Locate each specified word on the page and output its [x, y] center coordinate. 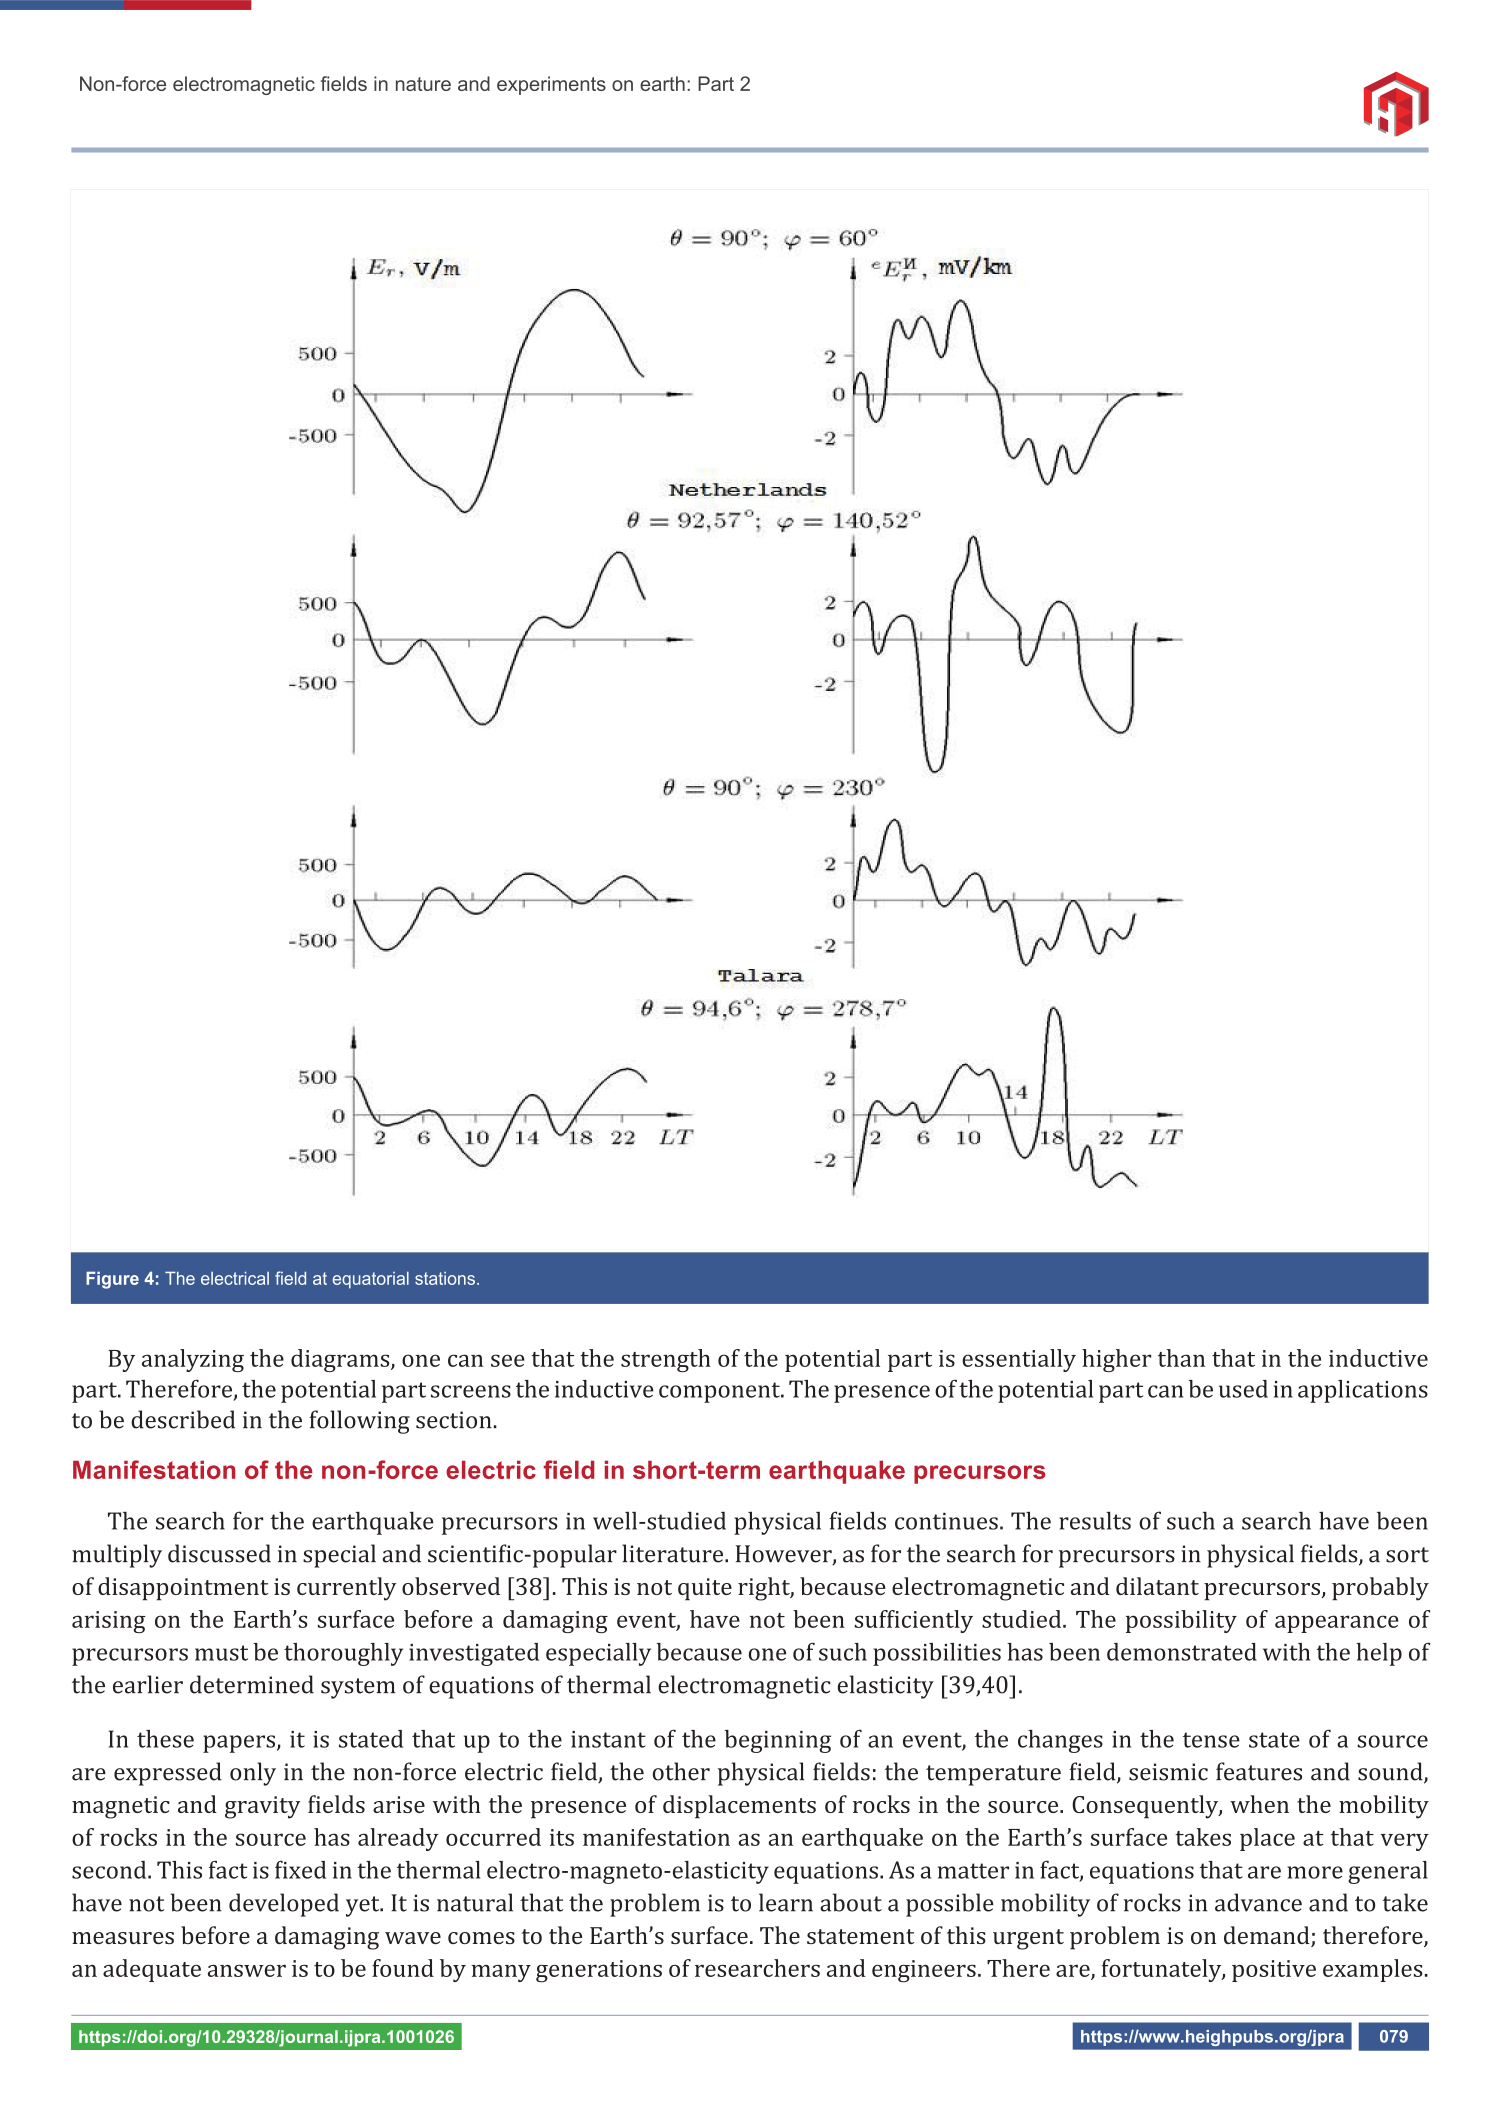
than [1181, 1358]
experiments [551, 85]
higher [1116, 1360]
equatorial [371, 1280]
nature [423, 84]
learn [786, 1902]
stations [445, 1278]
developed [284, 1905]
